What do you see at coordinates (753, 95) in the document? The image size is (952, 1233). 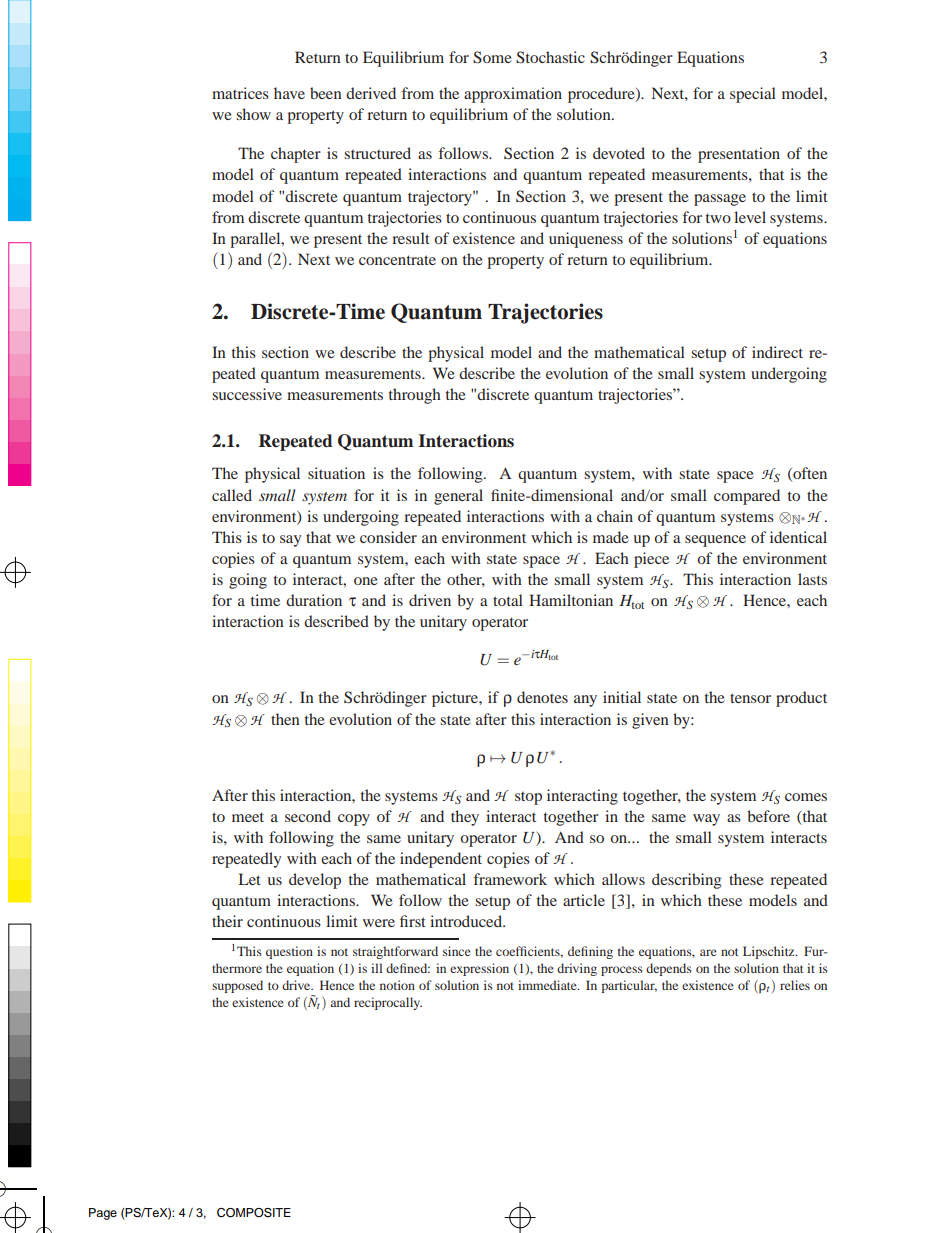 I see `special` at bounding box center [753, 95].
